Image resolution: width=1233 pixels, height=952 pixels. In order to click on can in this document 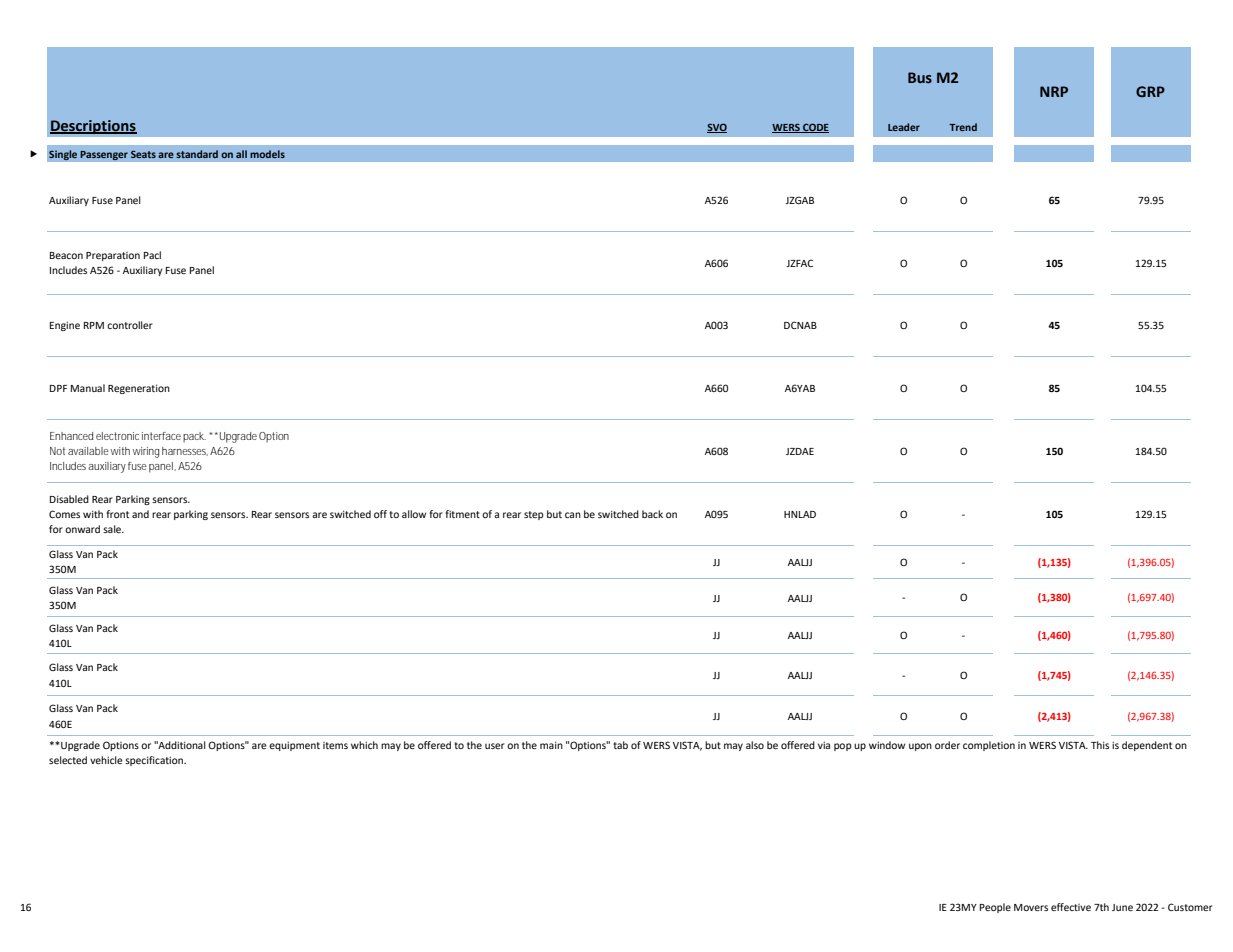, I will do `click(573, 515)`.
